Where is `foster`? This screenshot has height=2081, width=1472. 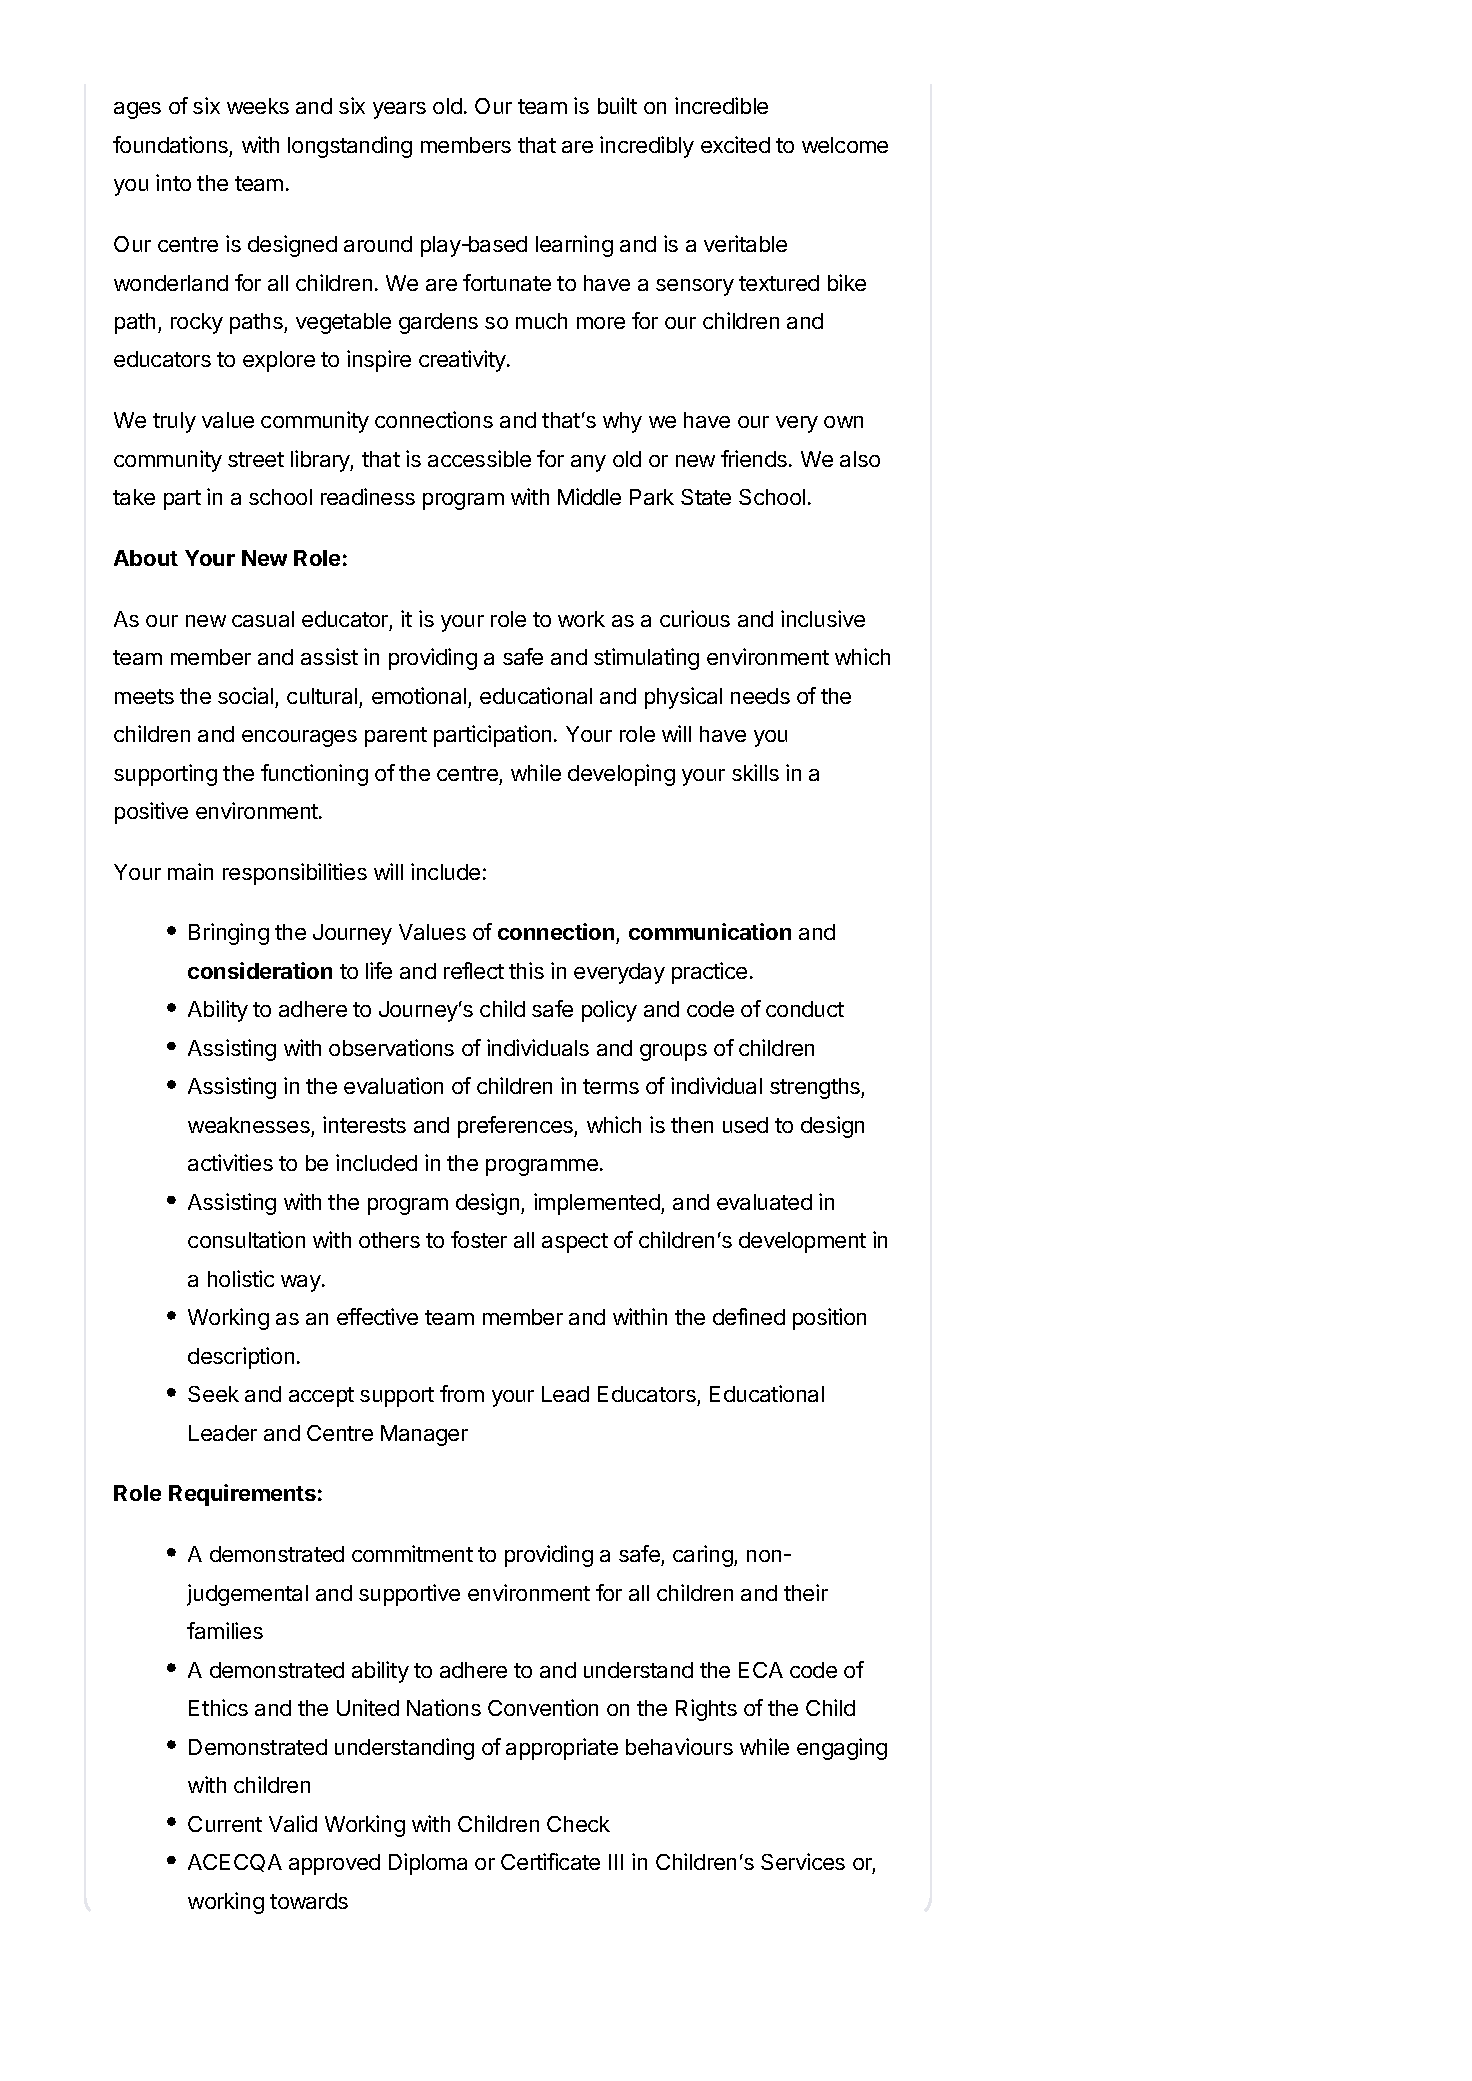 foster is located at coordinates (479, 1239).
